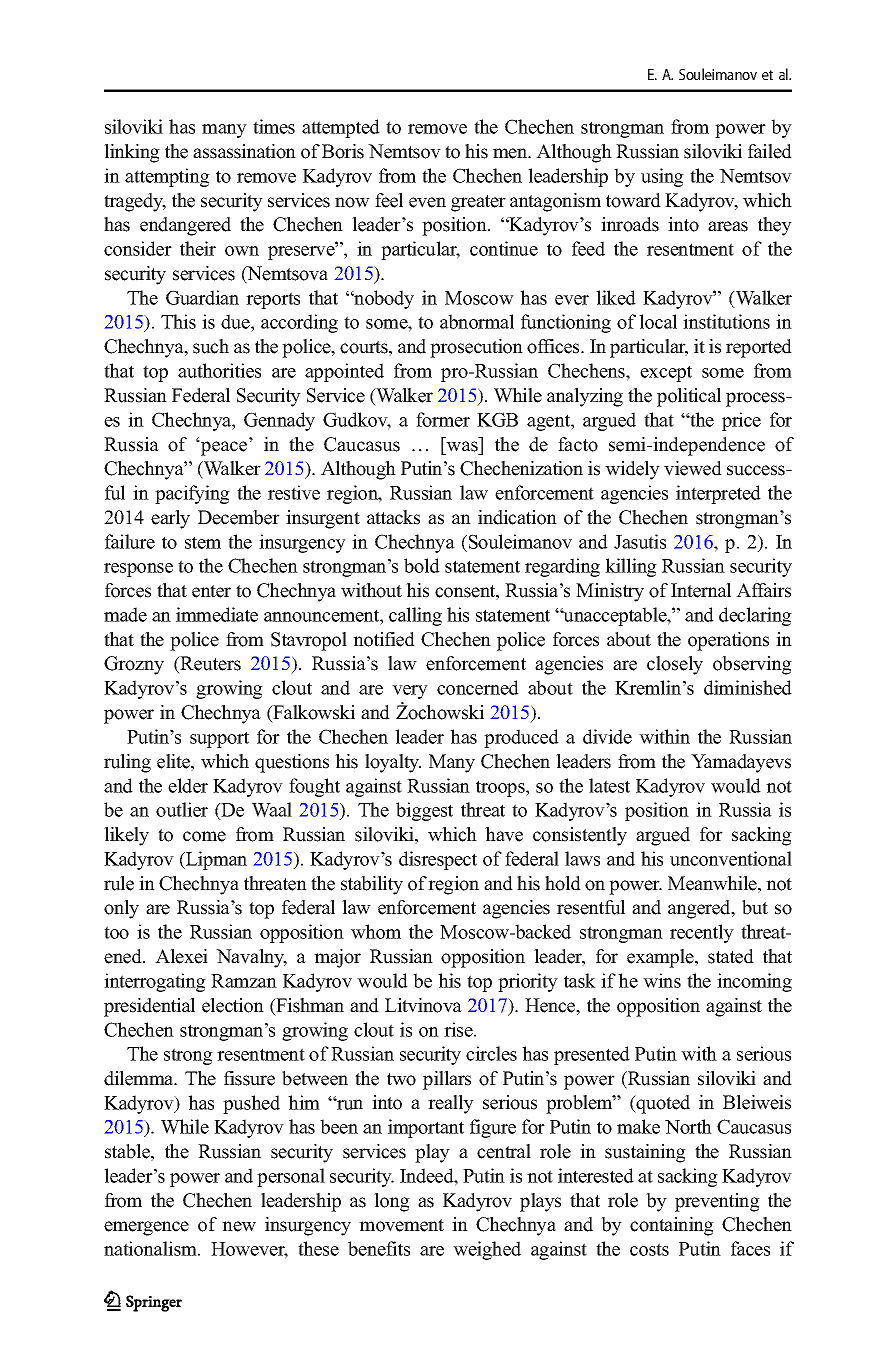 Image resolution: width=896 pixels, height=1359 pixels. Describe the element at coordinates (239, 1226) in the image. I see `new` at that location.
